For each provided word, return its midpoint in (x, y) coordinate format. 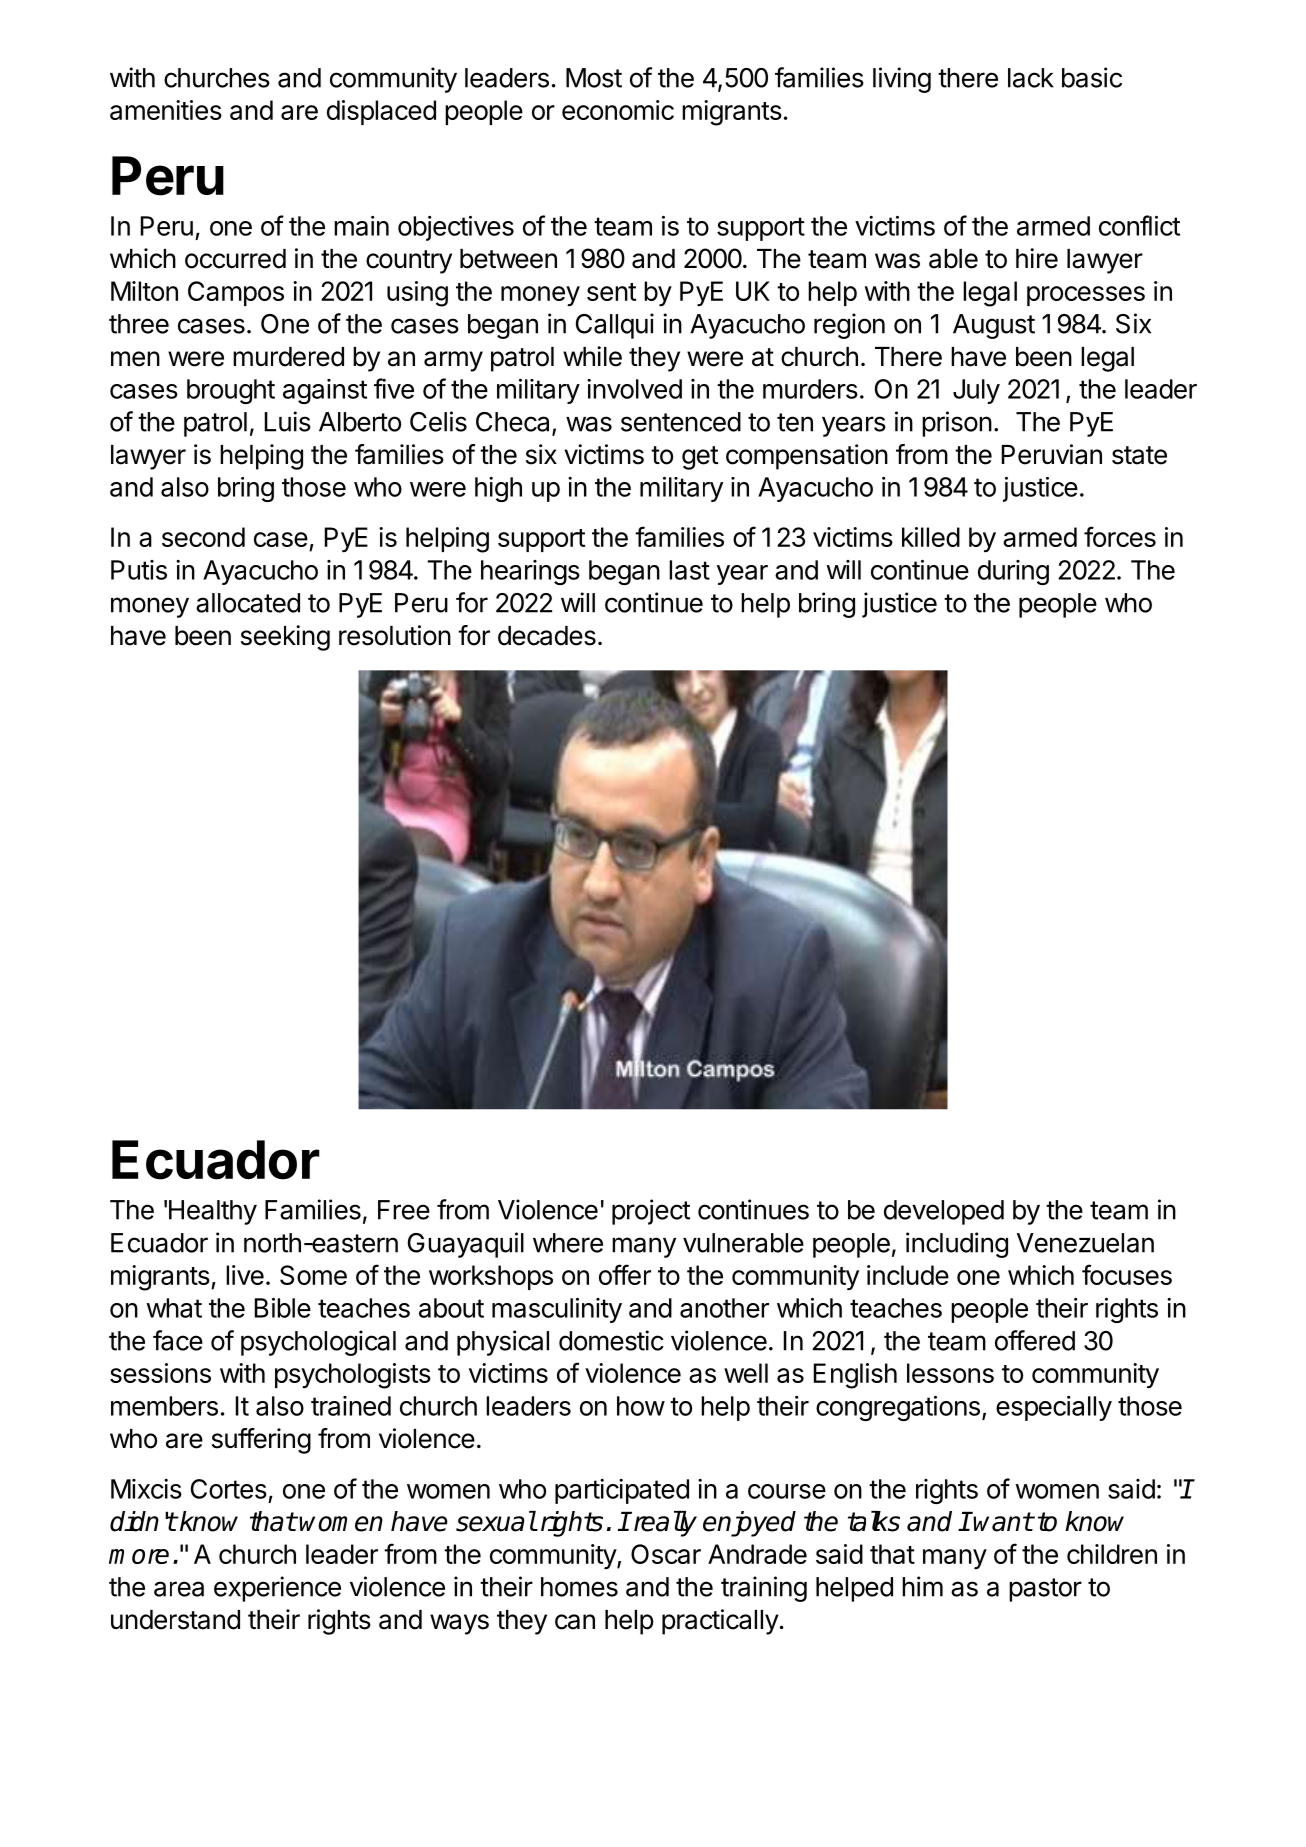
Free (404, 1210)
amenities (166, 110)
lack (1031, 78)
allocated (248, 603)
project (651, 1212)
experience (277, 1589)
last (689, 570)
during (1013, 572)
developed (944, 1212)
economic (618, 110)
